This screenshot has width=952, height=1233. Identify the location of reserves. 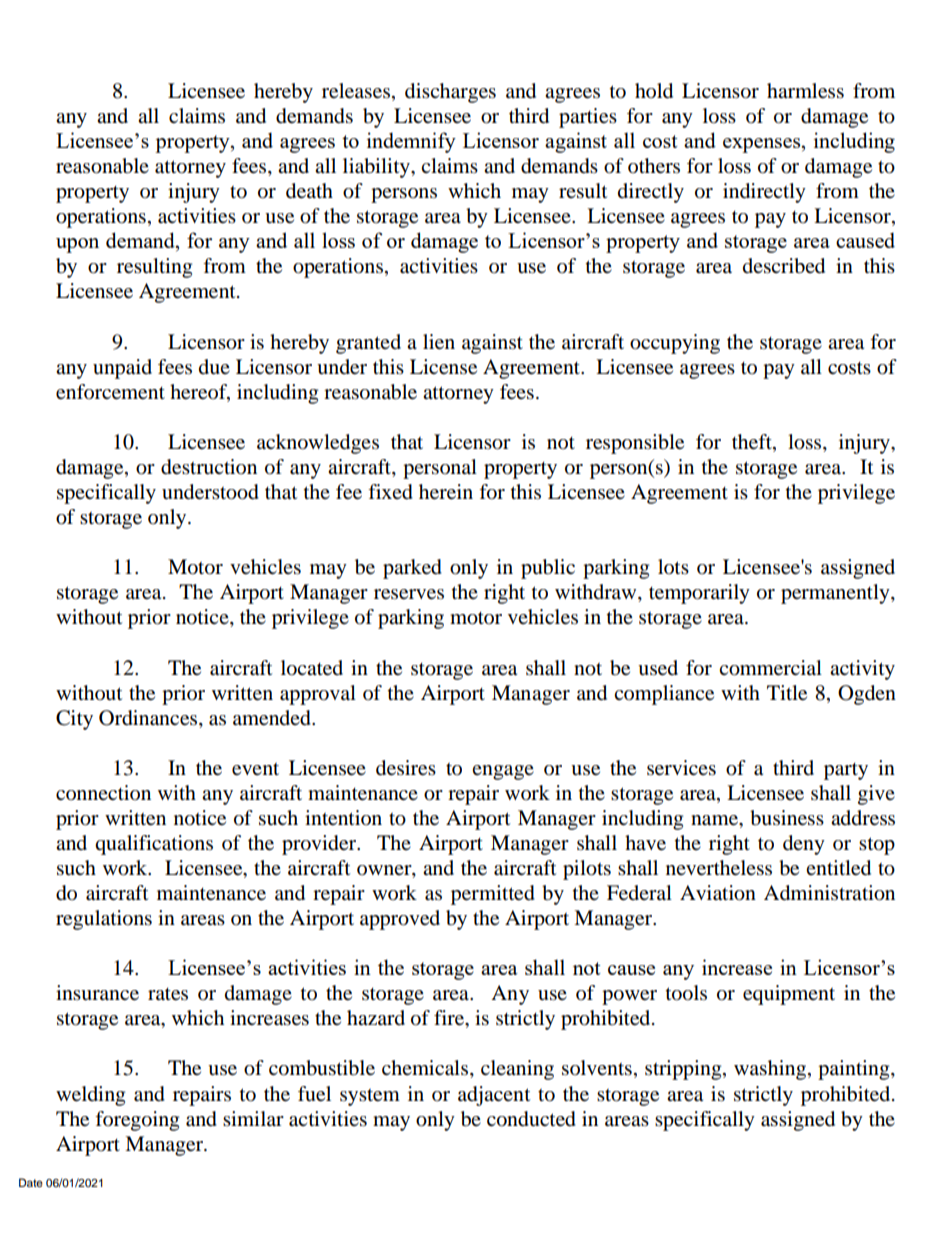
(409, 594).
